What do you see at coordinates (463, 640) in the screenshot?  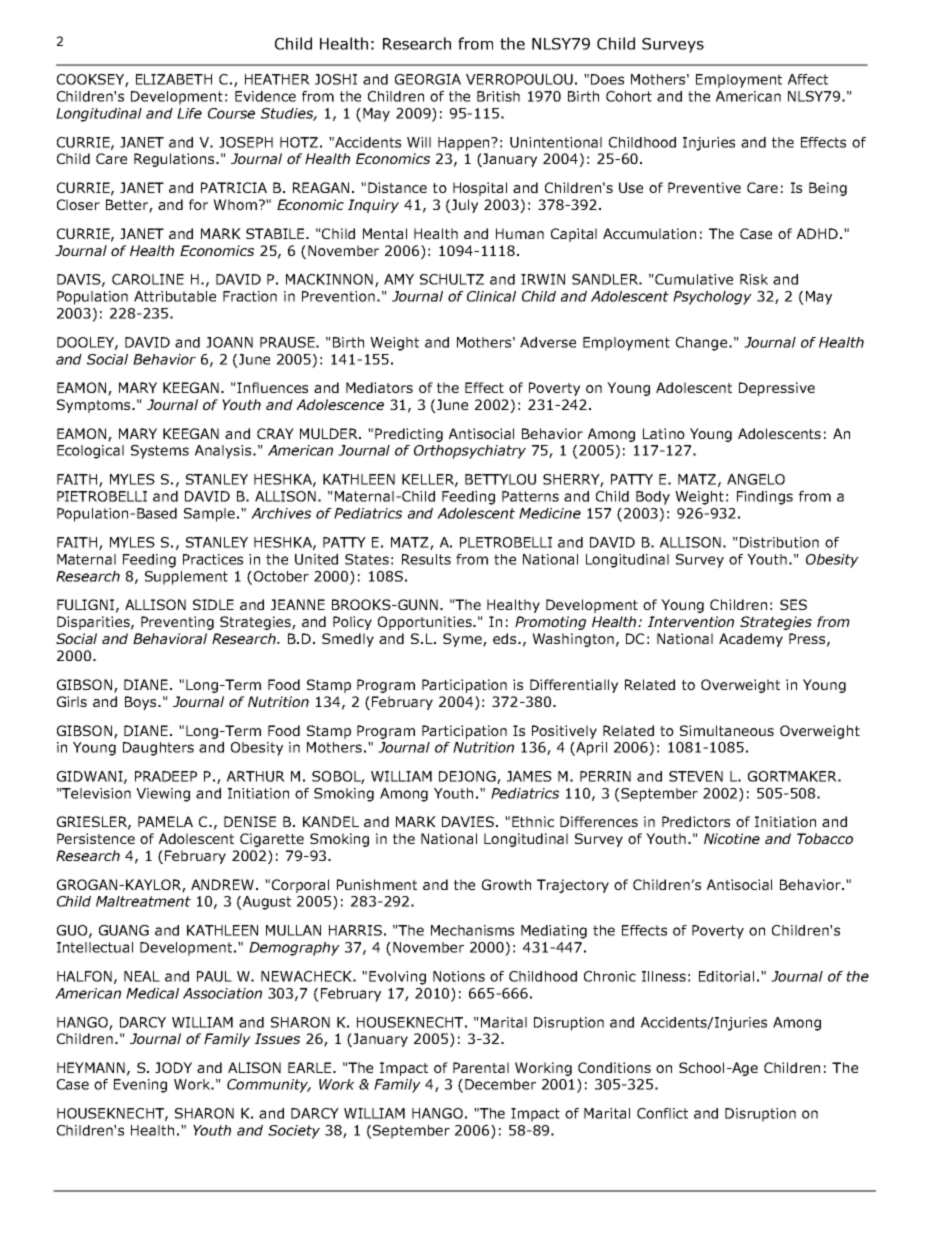 I see `Syme` at bounding box center [463, 640].
